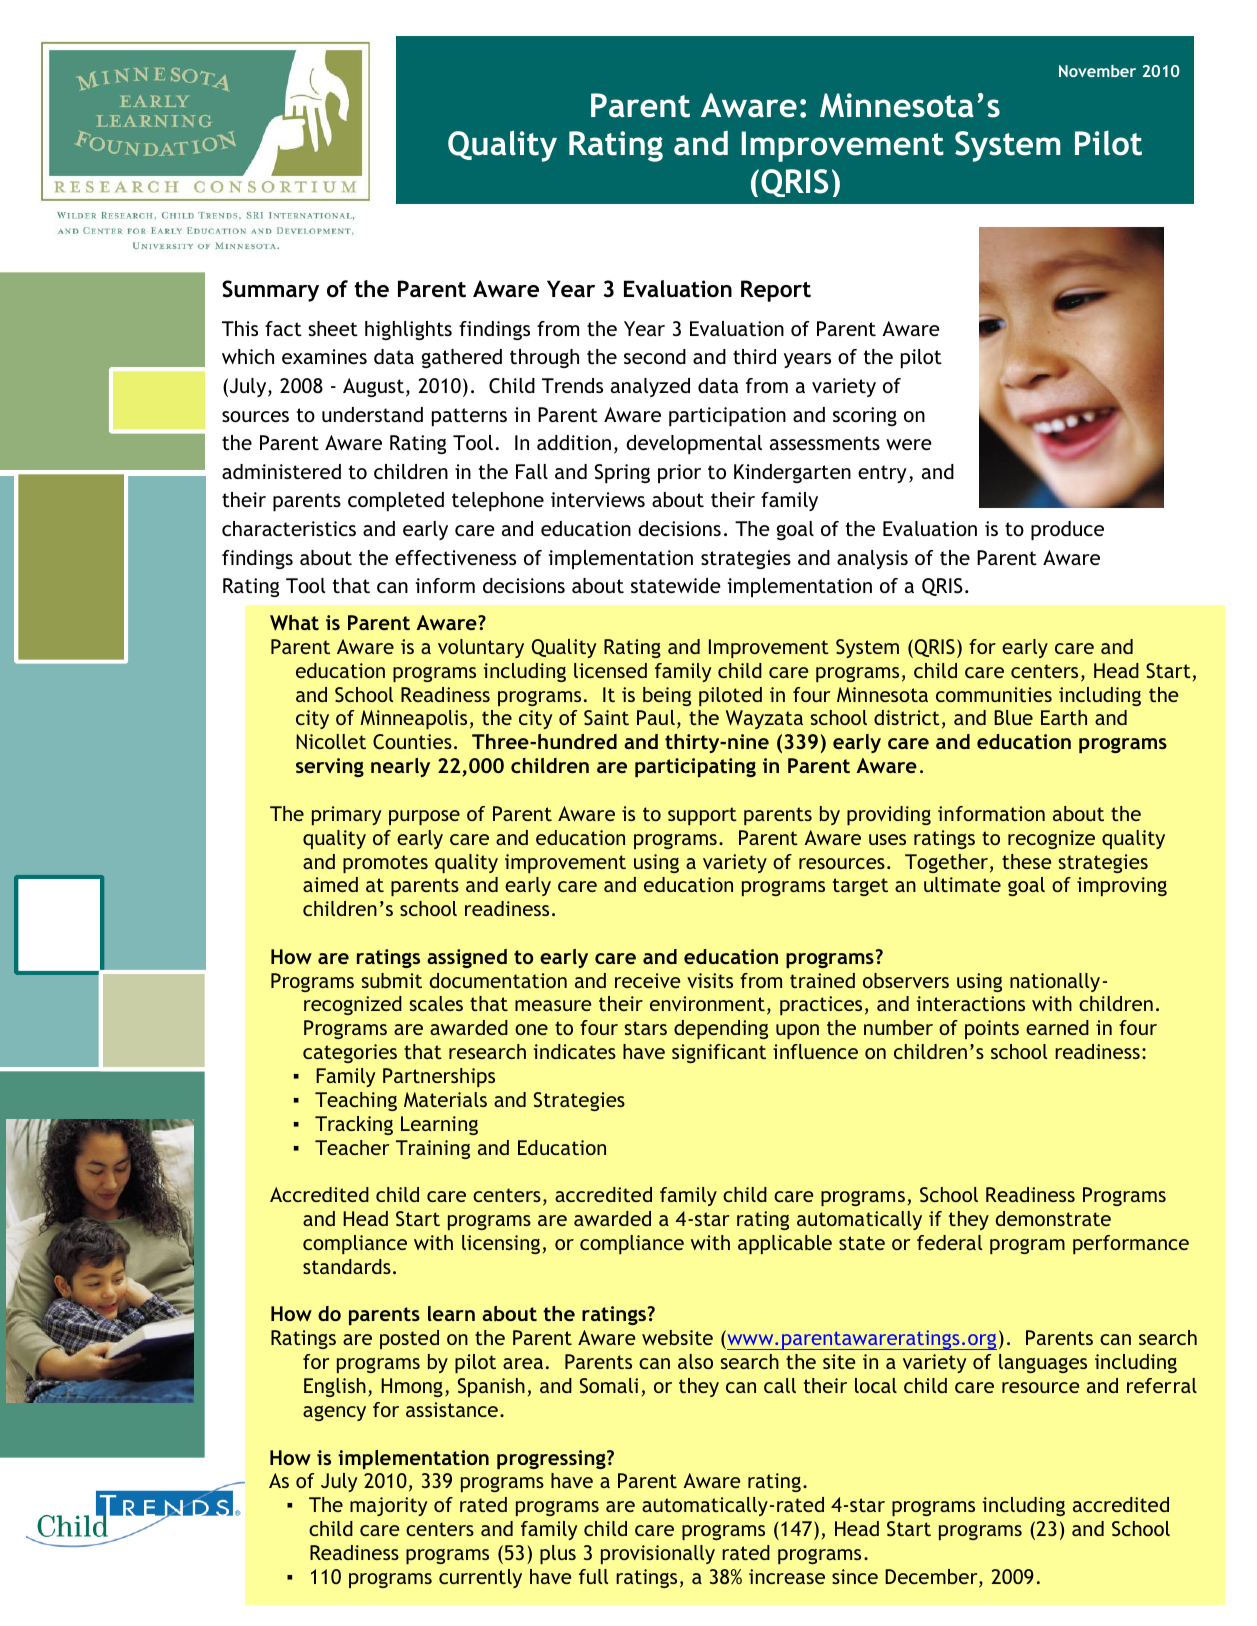 The height and width of the document is (1626, 1257). Describe the element at coordinates (679, 474) in the document. I see `prior` at that location.
